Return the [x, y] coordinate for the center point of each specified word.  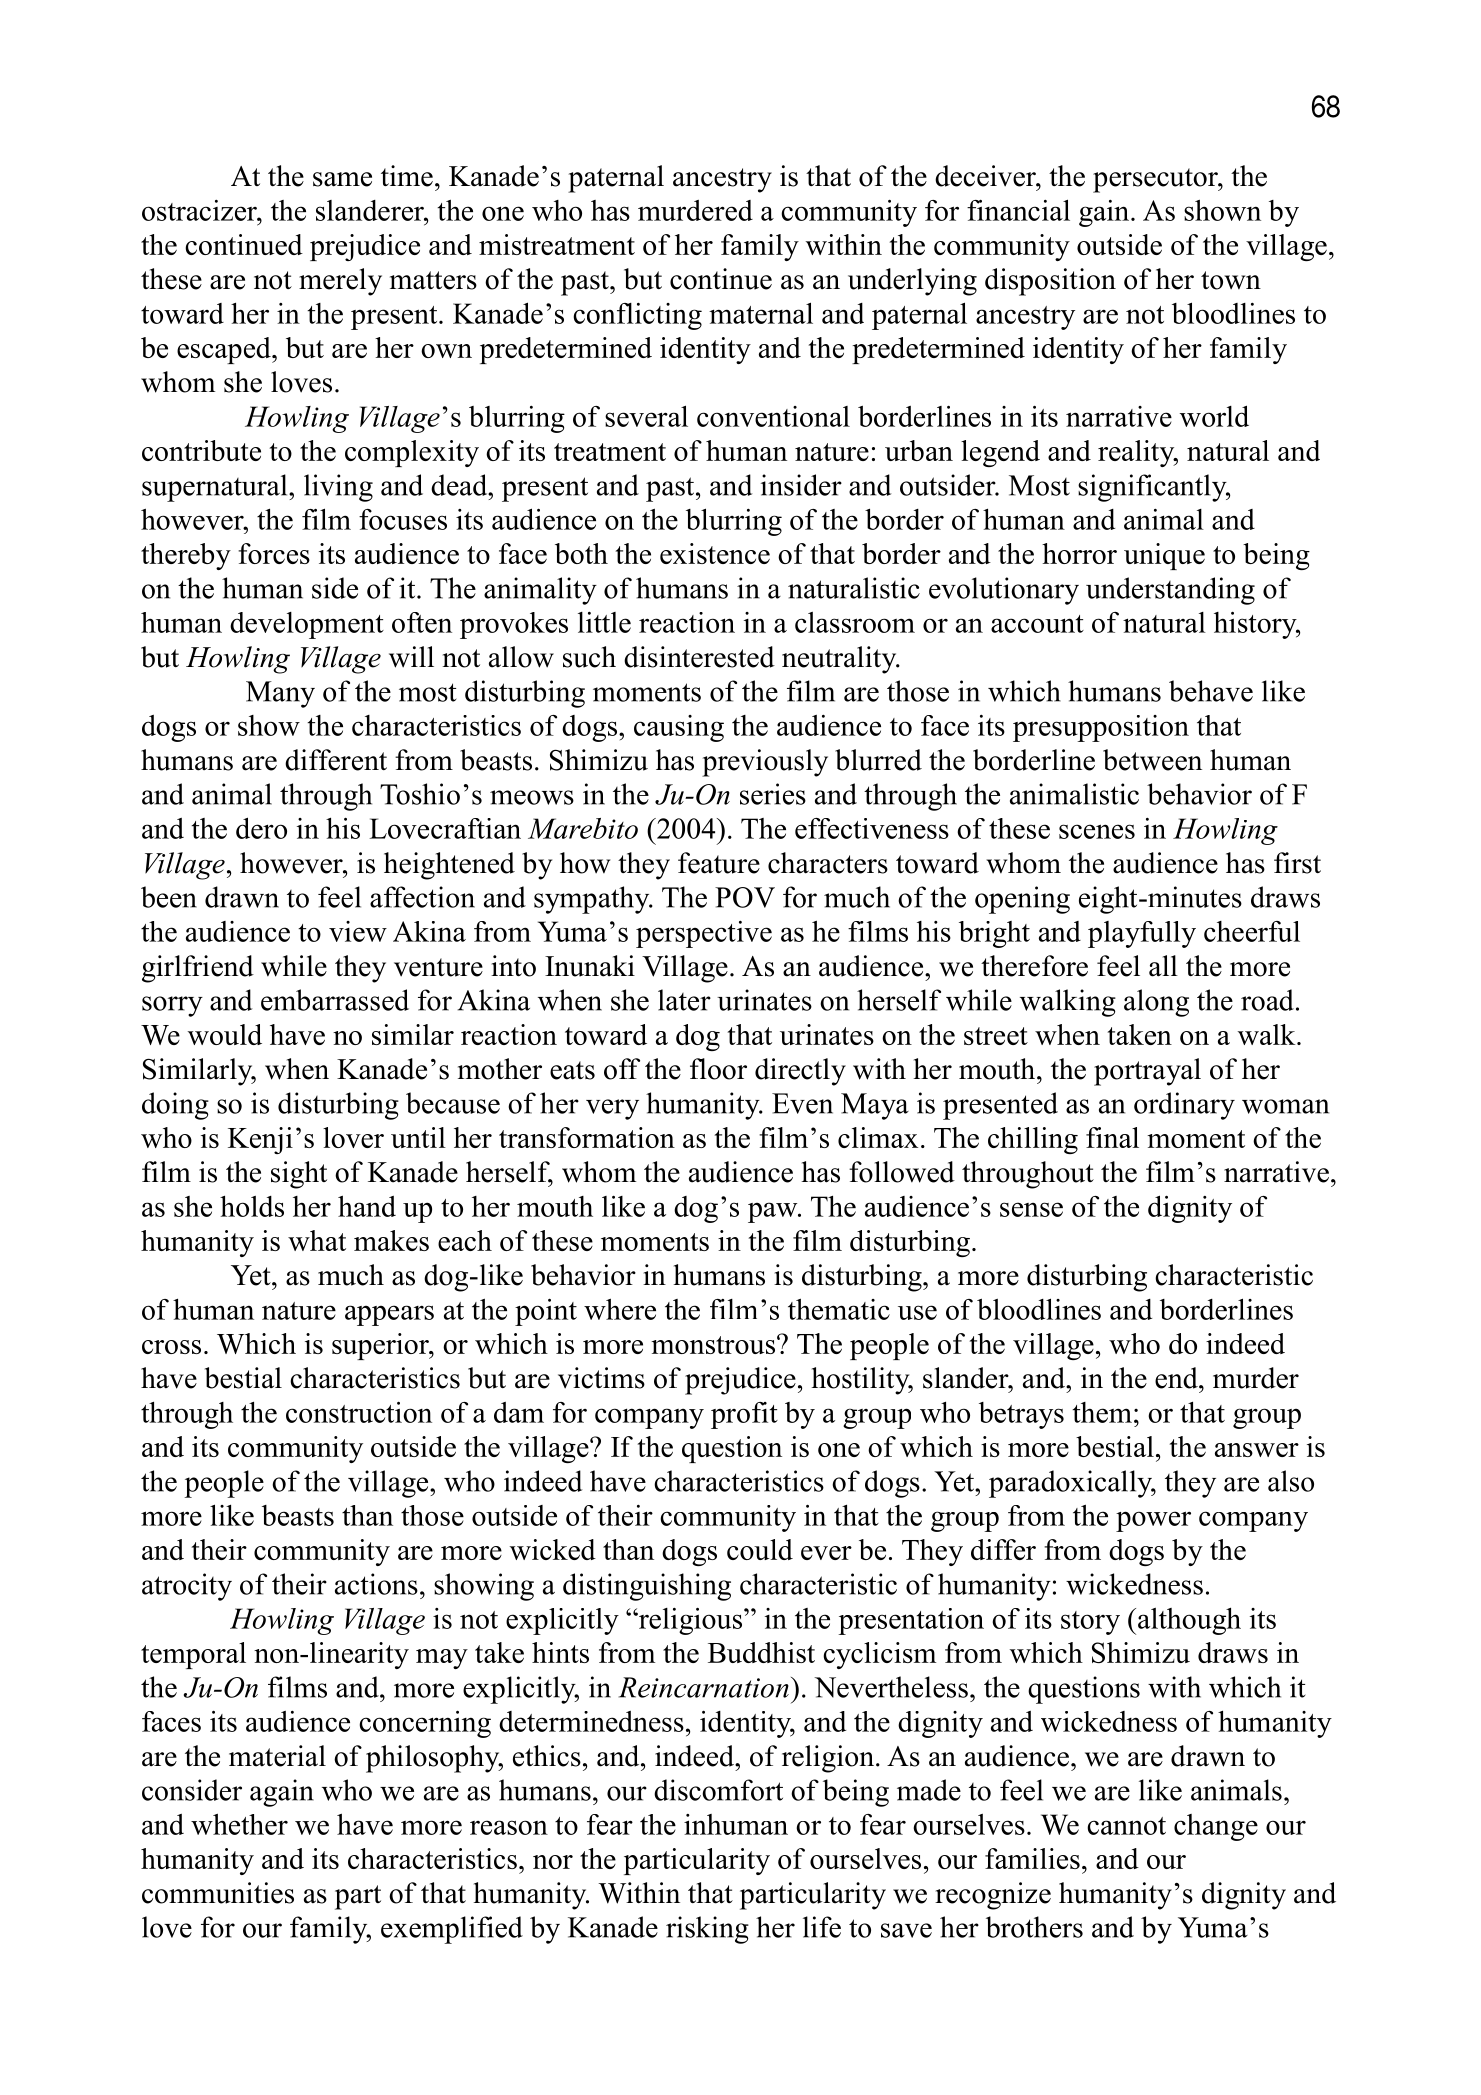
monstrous [713, 1345]
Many [280, 694]
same [342, 179]
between [1152, 760]
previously [765, 763]
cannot [1126, 1826]
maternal [761, 313]
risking [707, 1930]
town [1231, 280]
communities [218, 1893]
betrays [1021, 1415]
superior [381, 1346]
